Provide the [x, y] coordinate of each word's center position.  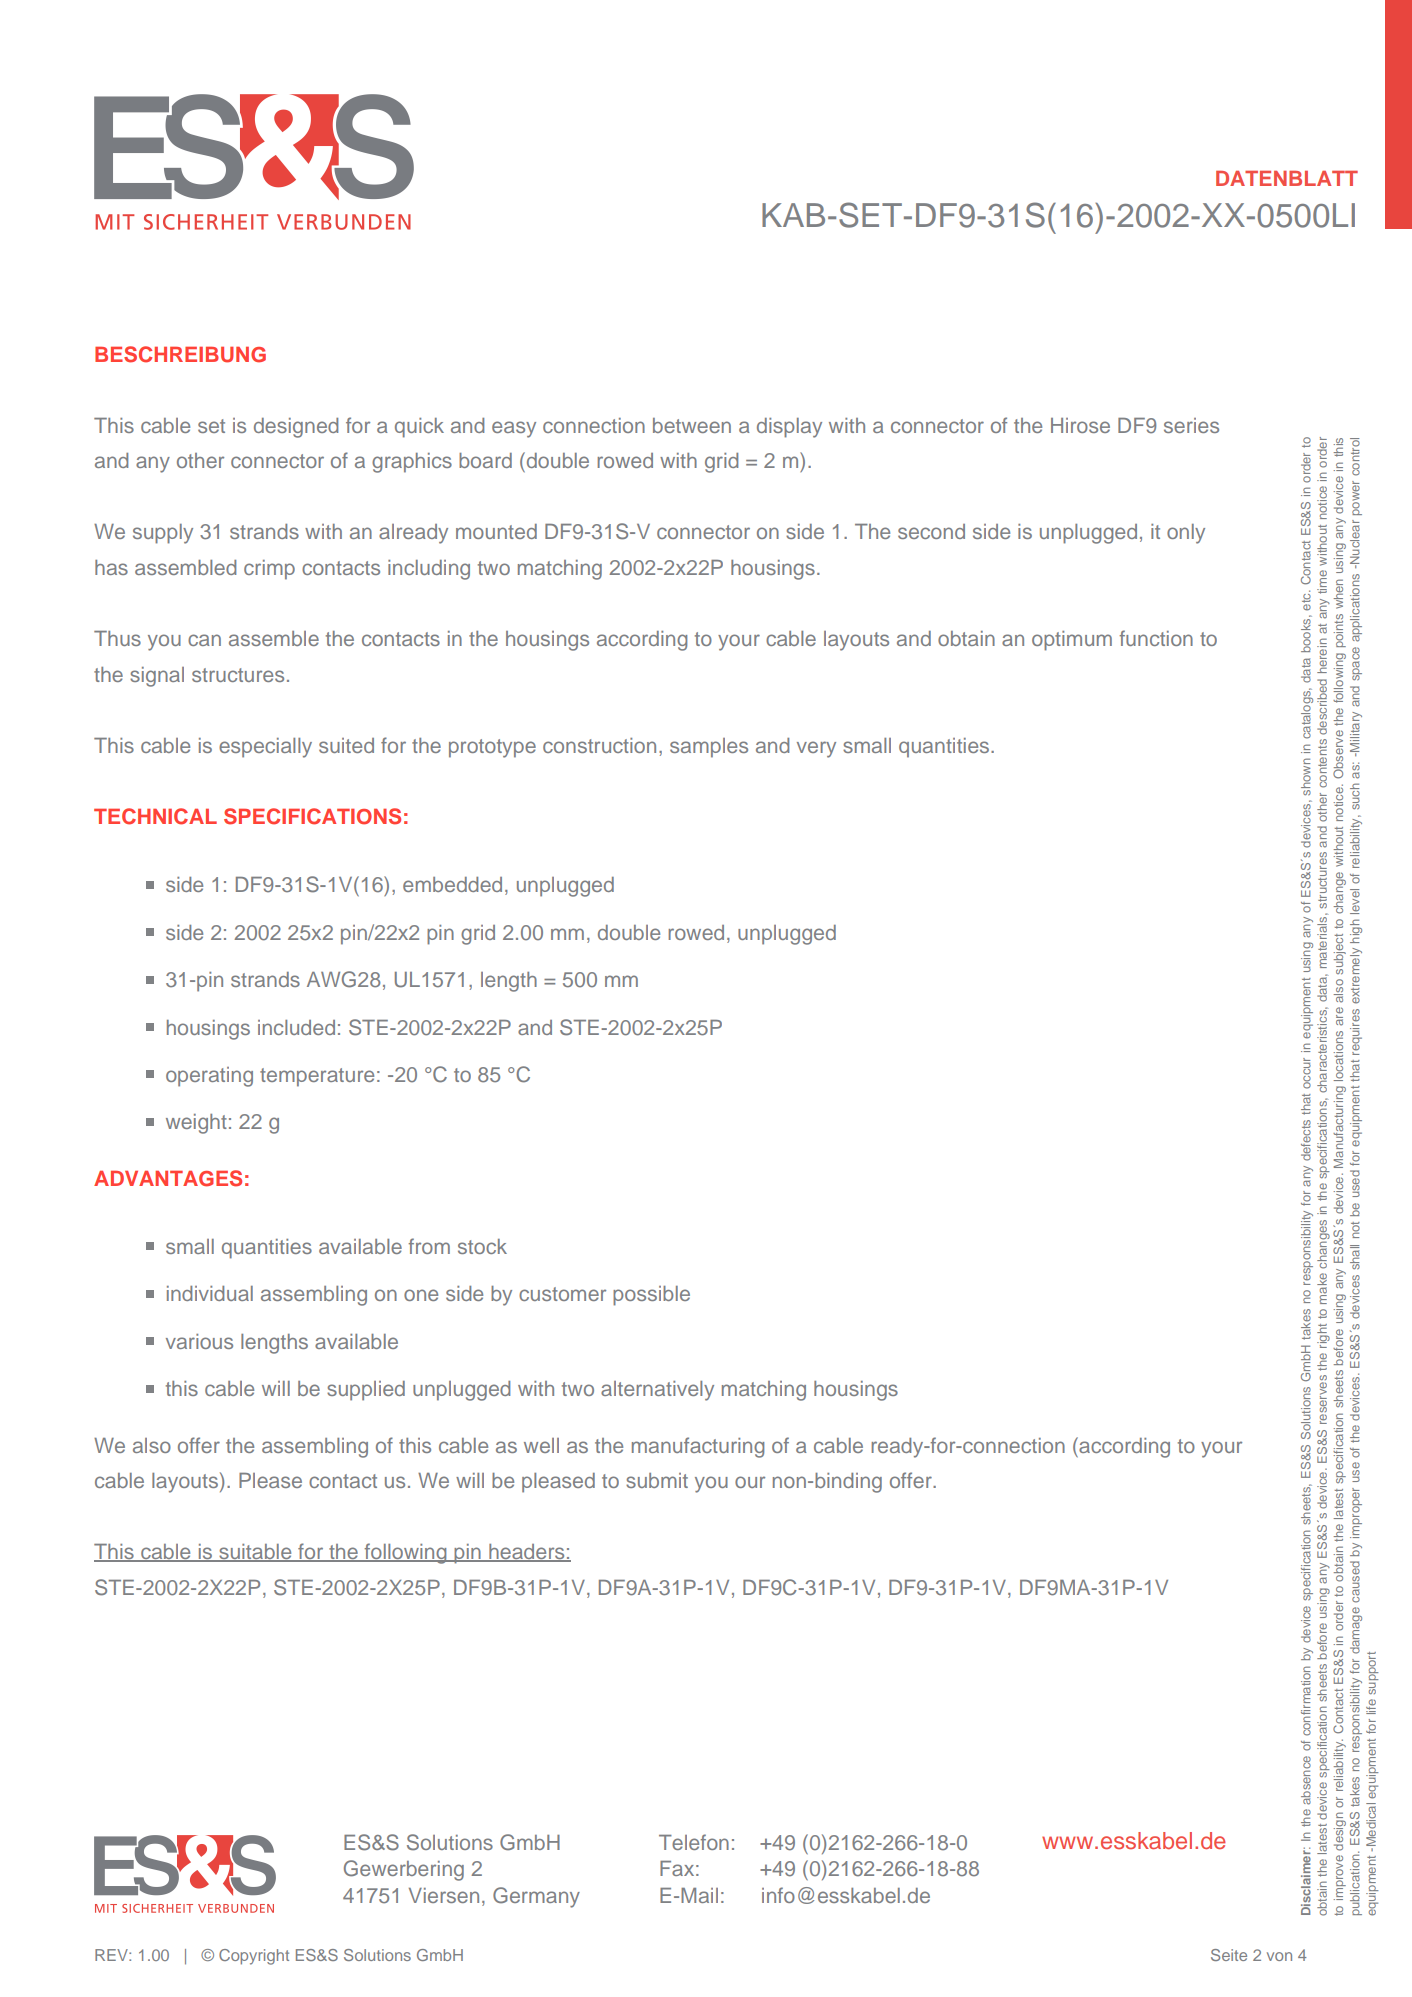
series [1191, 425]
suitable [255, 1553]
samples [709, 748]
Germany [536, 1897]
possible [651, 1296]
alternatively [657, 1391]
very [816, 749]
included [296, 1027]
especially [265, 748]
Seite [1229, 1955]
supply [163, 534]
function [1156, 638]
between [692, 425]
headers [527, 1553]
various [199, 1341]
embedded [452, 884]
